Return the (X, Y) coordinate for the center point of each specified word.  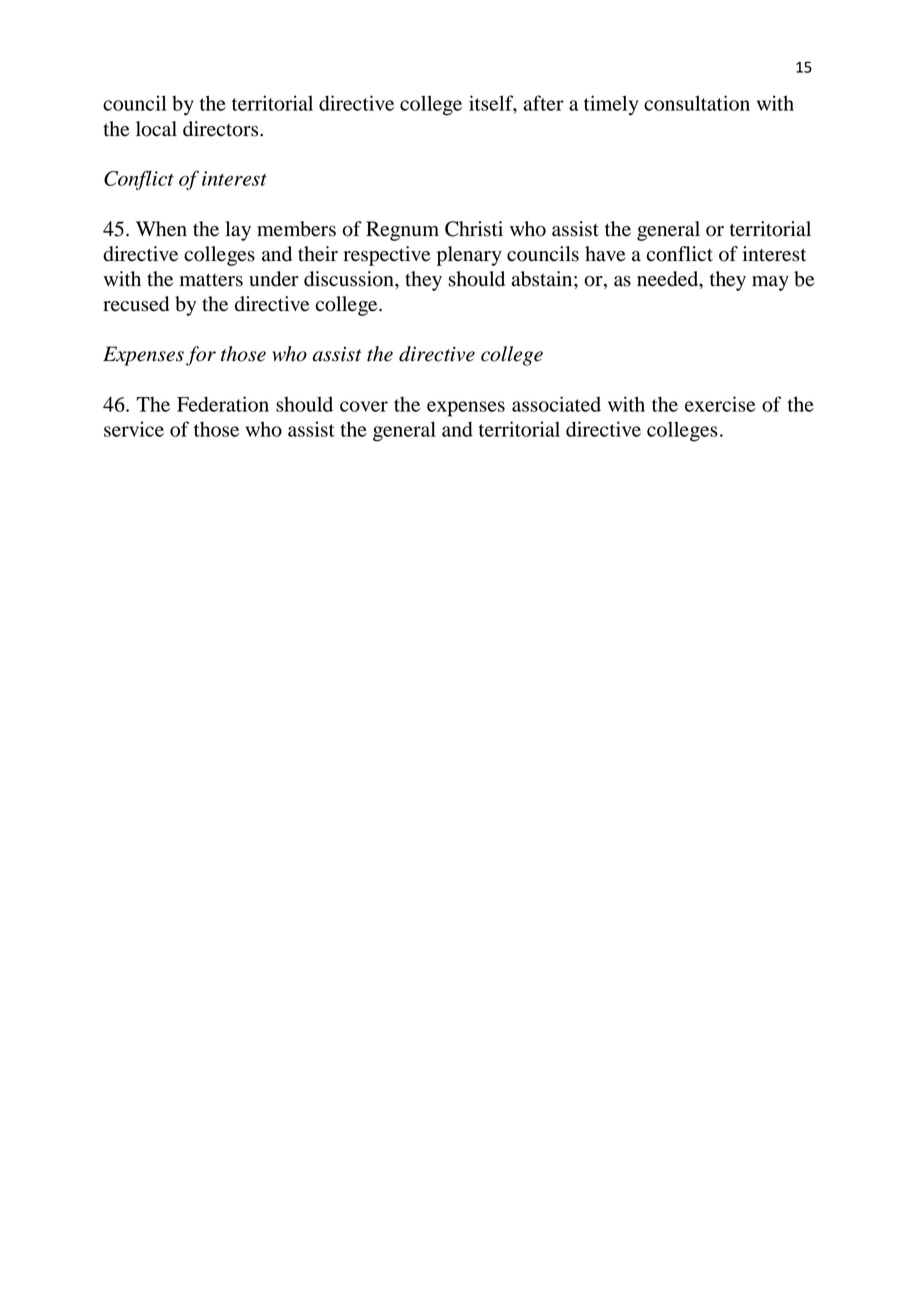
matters (211, 280)
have (605, 254)
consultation (697, 103)
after (543, 103)
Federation (223, 404)
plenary (469, 256)
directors (222, 129)
